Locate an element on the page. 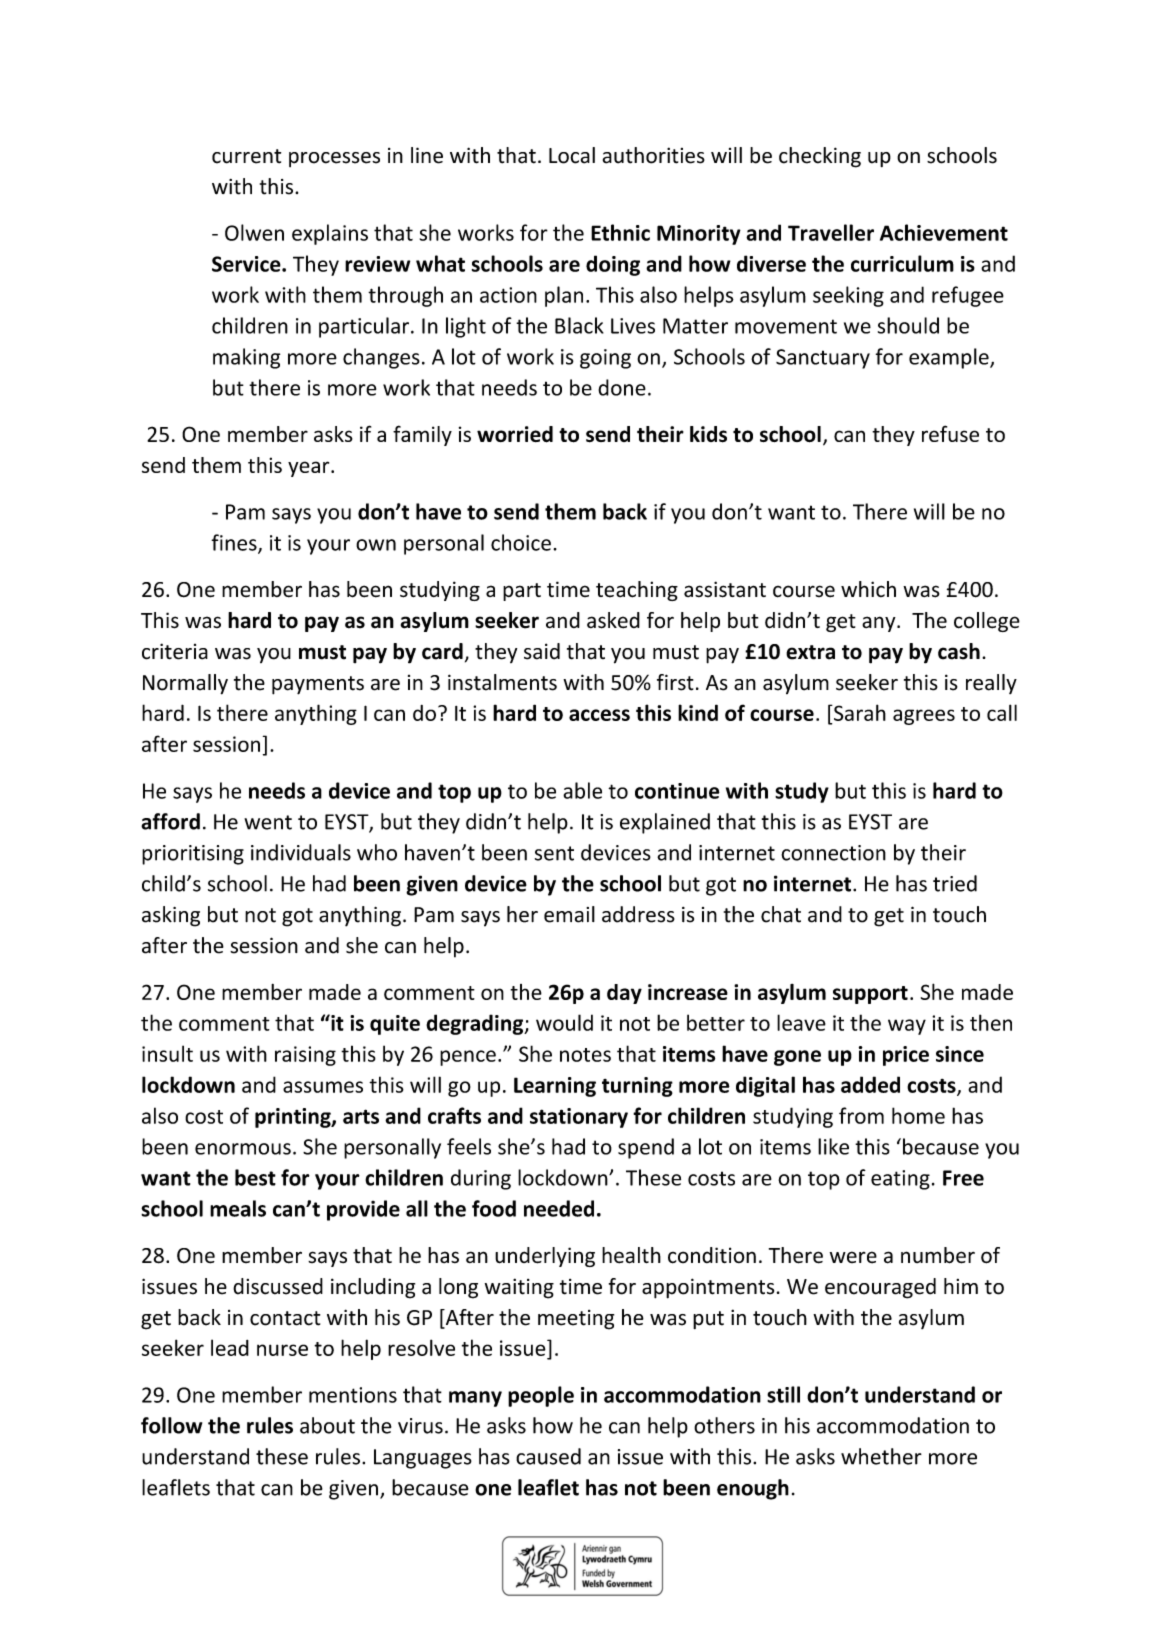  best is located at coordinates (255, 1177).
